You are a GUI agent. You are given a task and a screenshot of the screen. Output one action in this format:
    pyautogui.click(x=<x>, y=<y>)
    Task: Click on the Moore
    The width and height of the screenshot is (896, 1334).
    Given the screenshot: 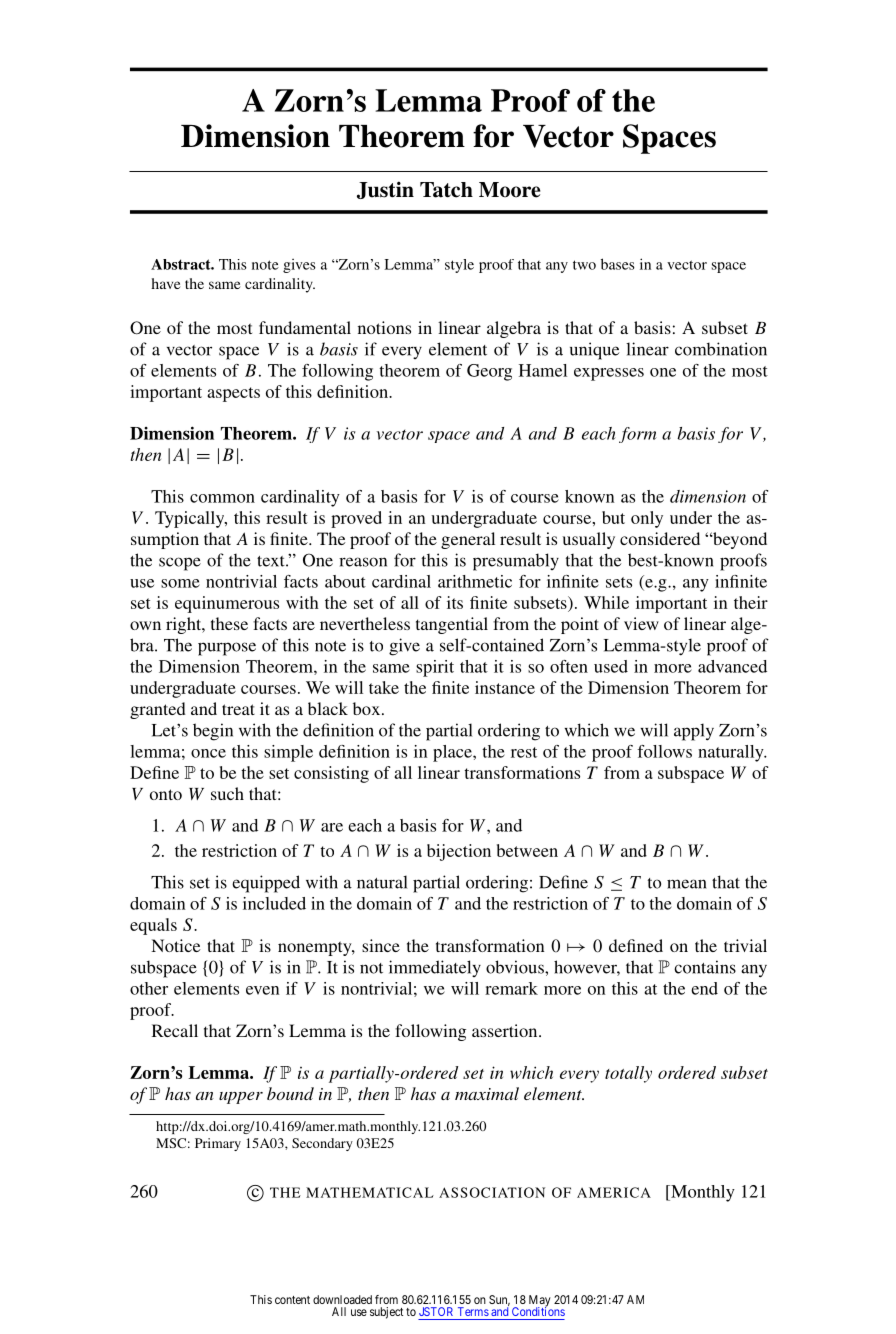 What is the action you would take?
    pyautogui.click(x=510, y=190)
